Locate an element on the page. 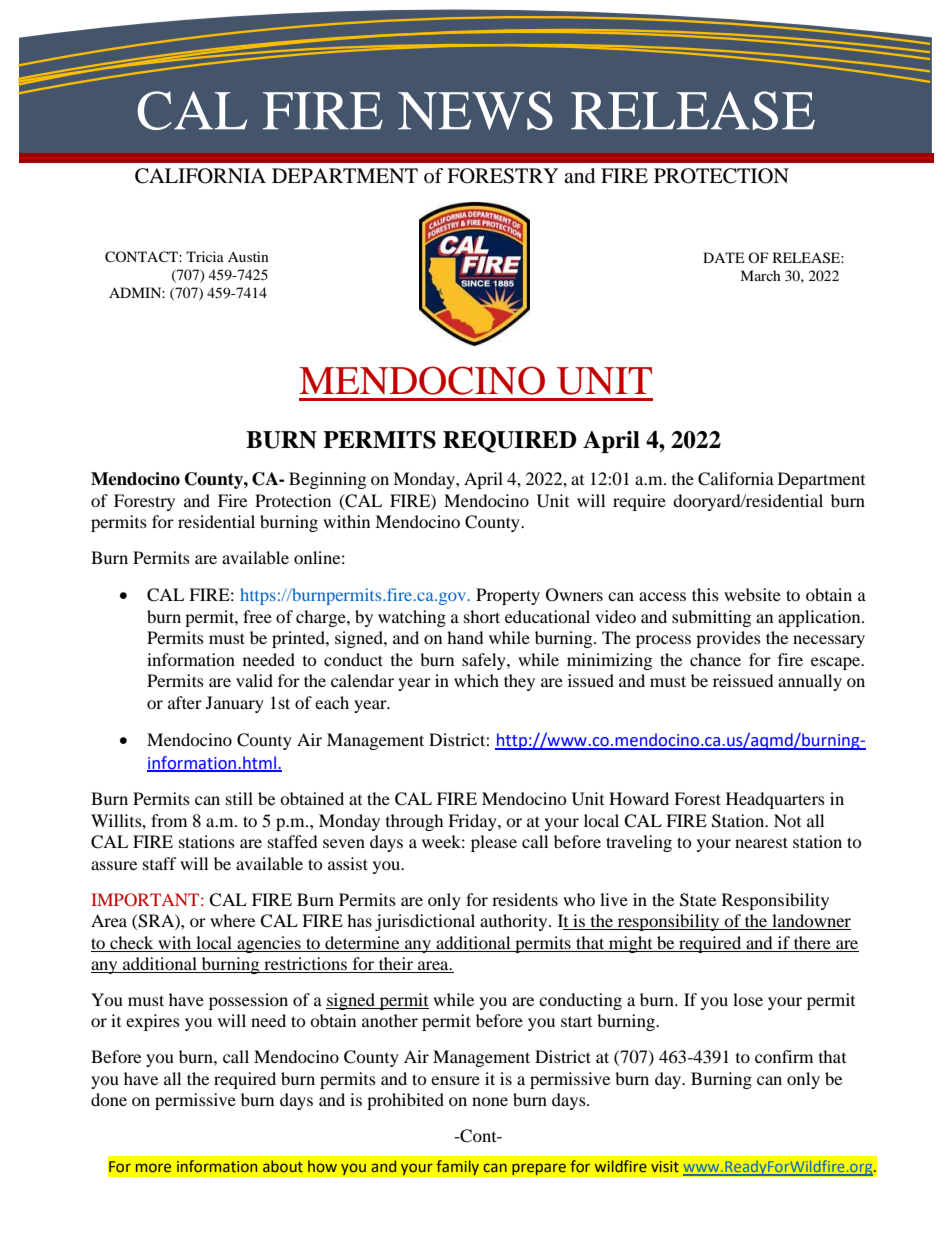 This document has height=1233, width=952. there is located at coordinates (812, 942).
